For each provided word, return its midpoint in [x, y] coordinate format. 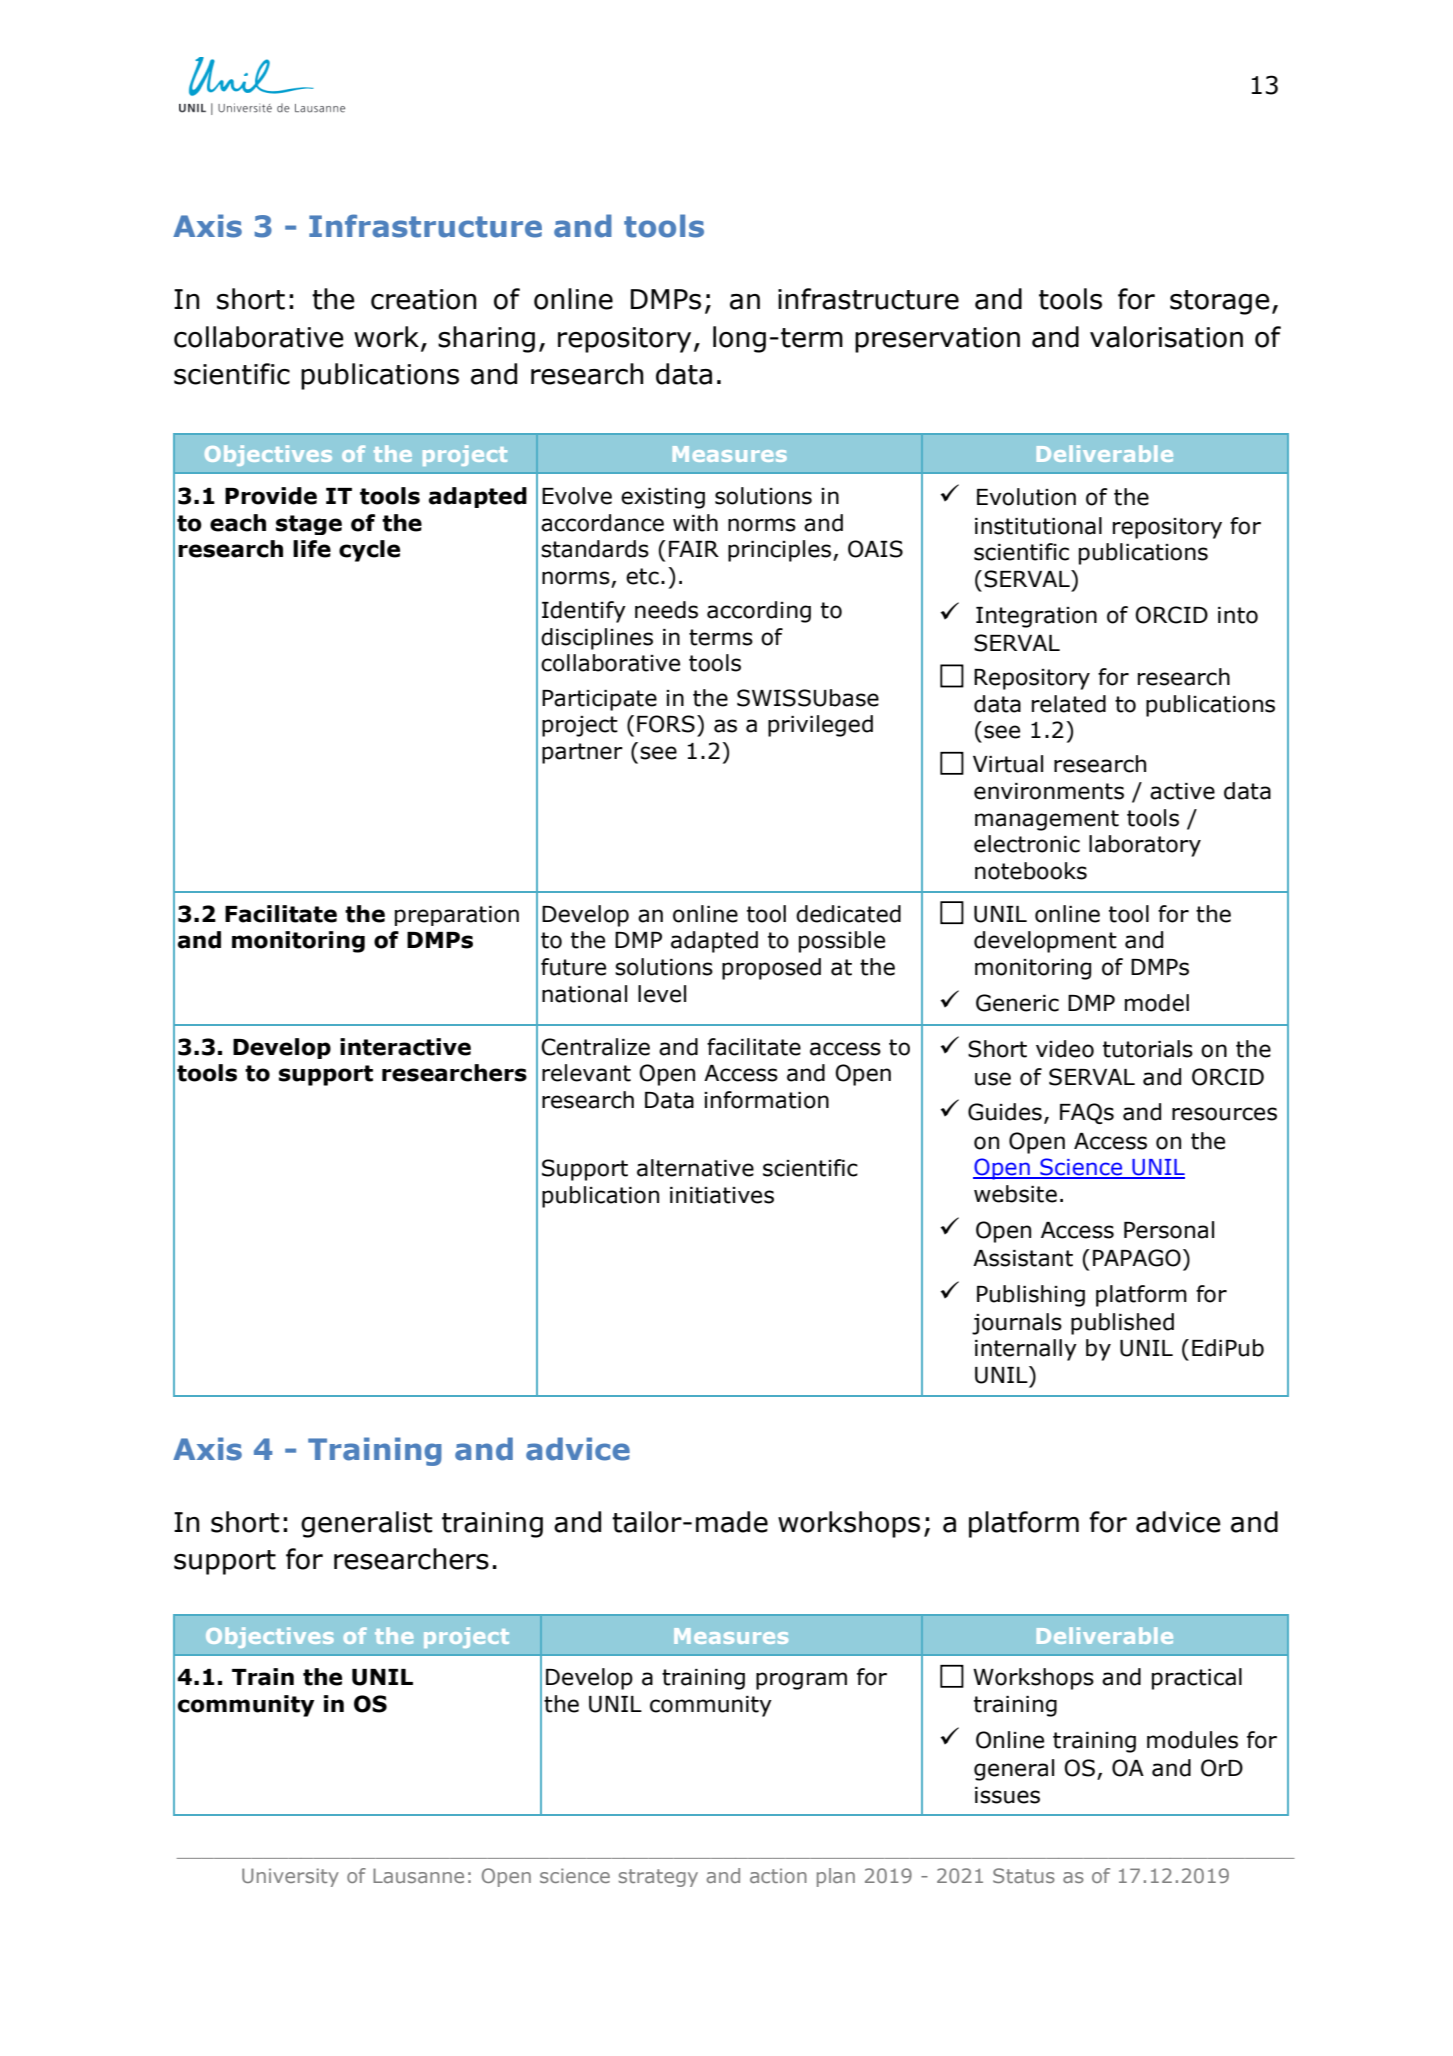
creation [424, 299]
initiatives [722, 1195]
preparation [457, 916]
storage [1220, 302]
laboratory [1145, 846]
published [1122, 1324]
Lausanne [418, 1875]
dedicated [848, 914]
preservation [937, 340]
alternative [695, 1168]
